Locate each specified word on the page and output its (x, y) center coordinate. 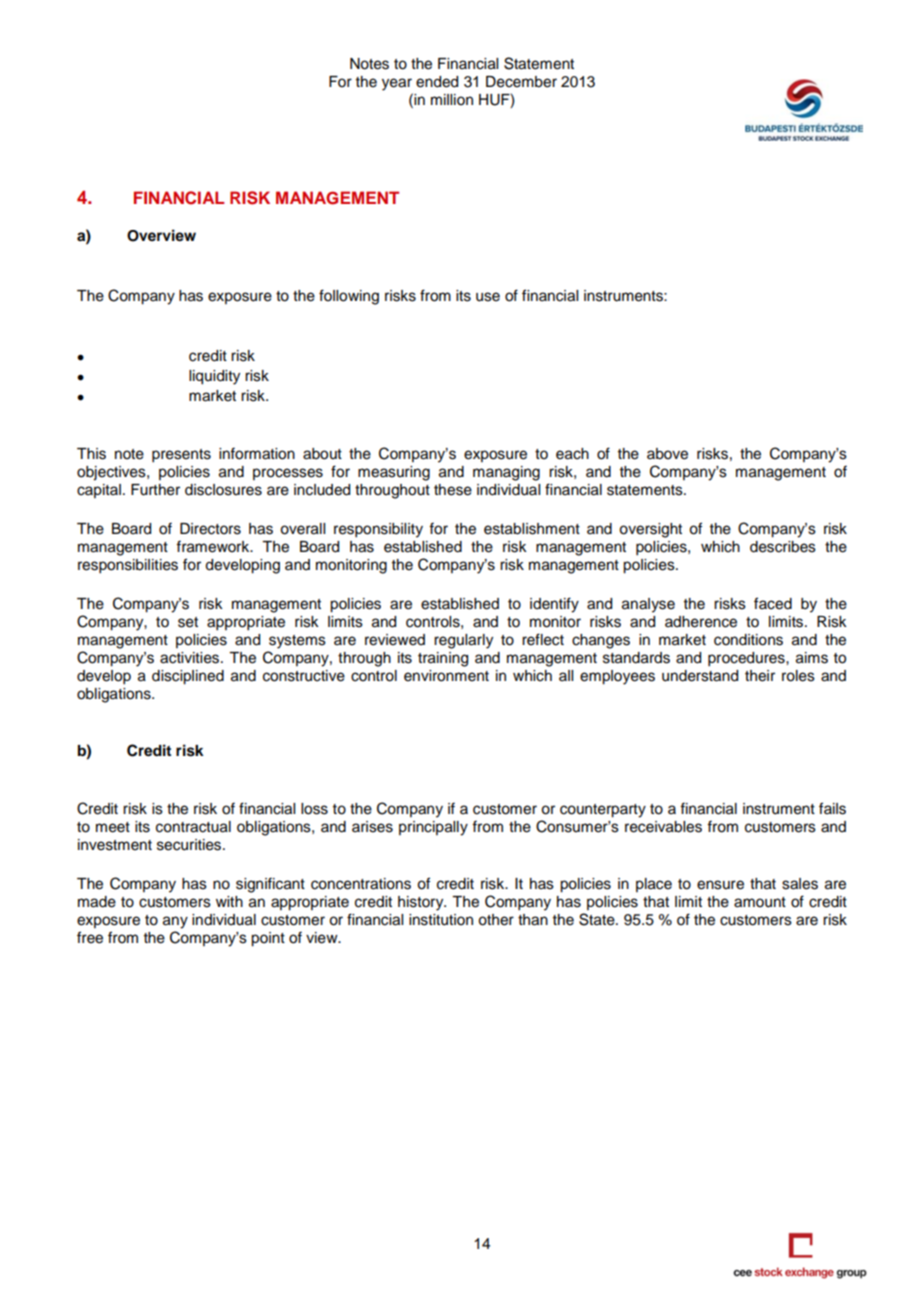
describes (783, 547)
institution (441, 920)
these (453, 490)
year (397, 84)
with (229, 901)
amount (760, 902)
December (521, 82)
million (452, 100)
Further (155, 490)
